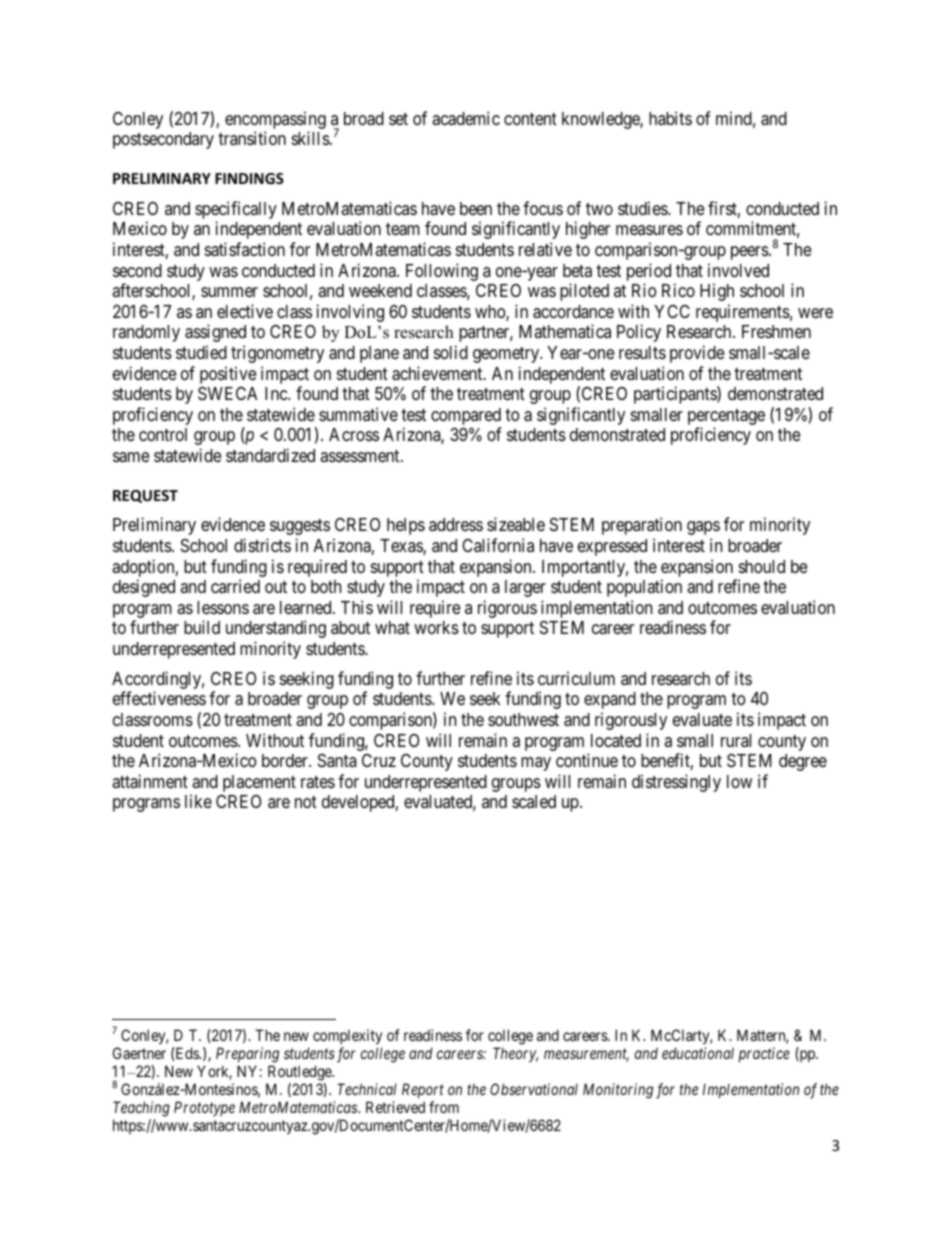 The image size is (952, 1233). What do you see at coordinates (676, 783) in the page?
I see `distressingly` at bounding box center [676, 783].
